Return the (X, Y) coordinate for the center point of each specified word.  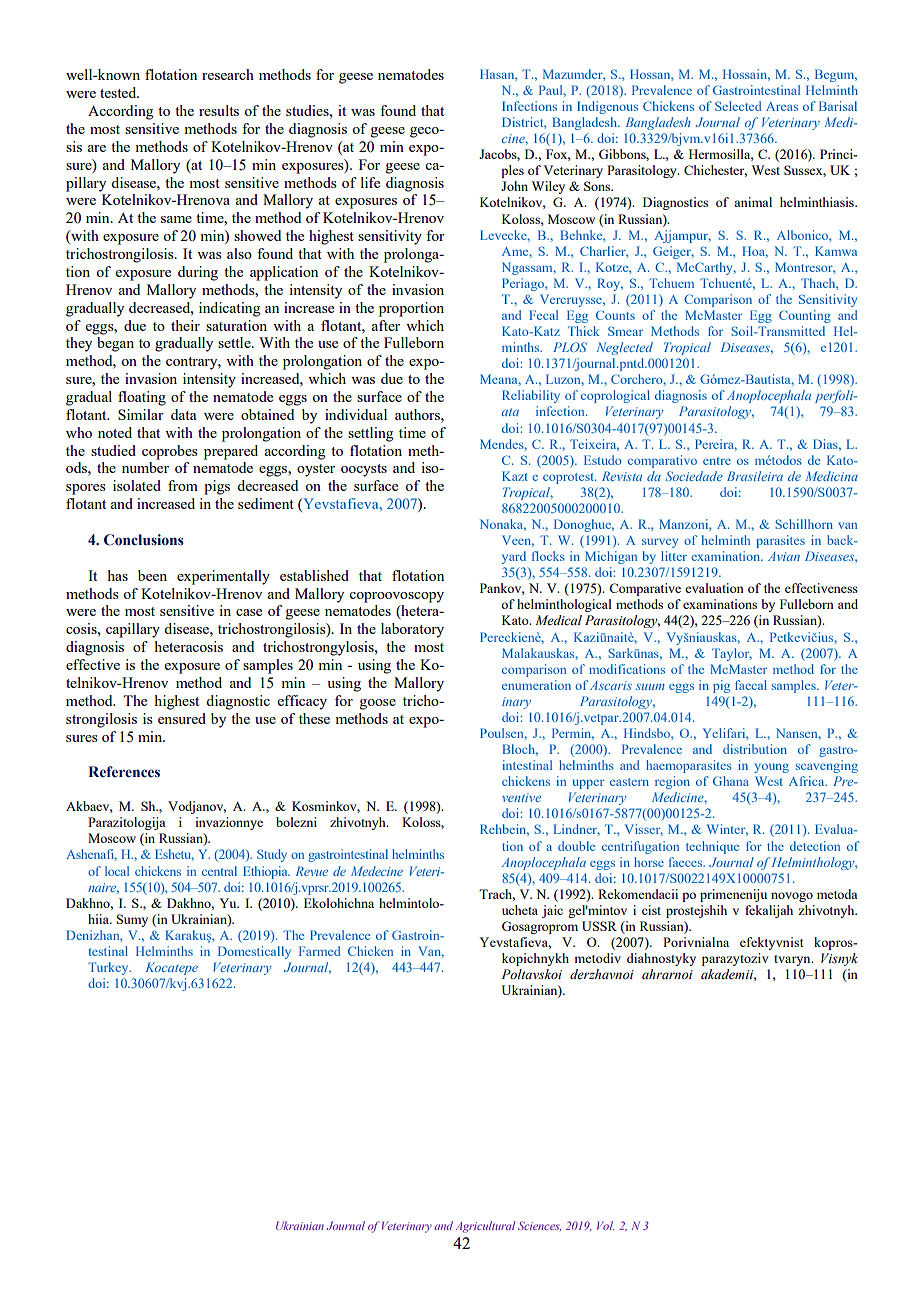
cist (651, 910)
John (514, 186)
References (124, 772)
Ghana (731, 781)
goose (378, 704)
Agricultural (485, 1227)
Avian (784, 556)
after (385, 325)
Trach (497, 895)
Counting (805, 316)
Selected (738, 106)
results (219, 110)
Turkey (109, 968)
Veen (518, 541)
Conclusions (144, 540)
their (185, 325)
